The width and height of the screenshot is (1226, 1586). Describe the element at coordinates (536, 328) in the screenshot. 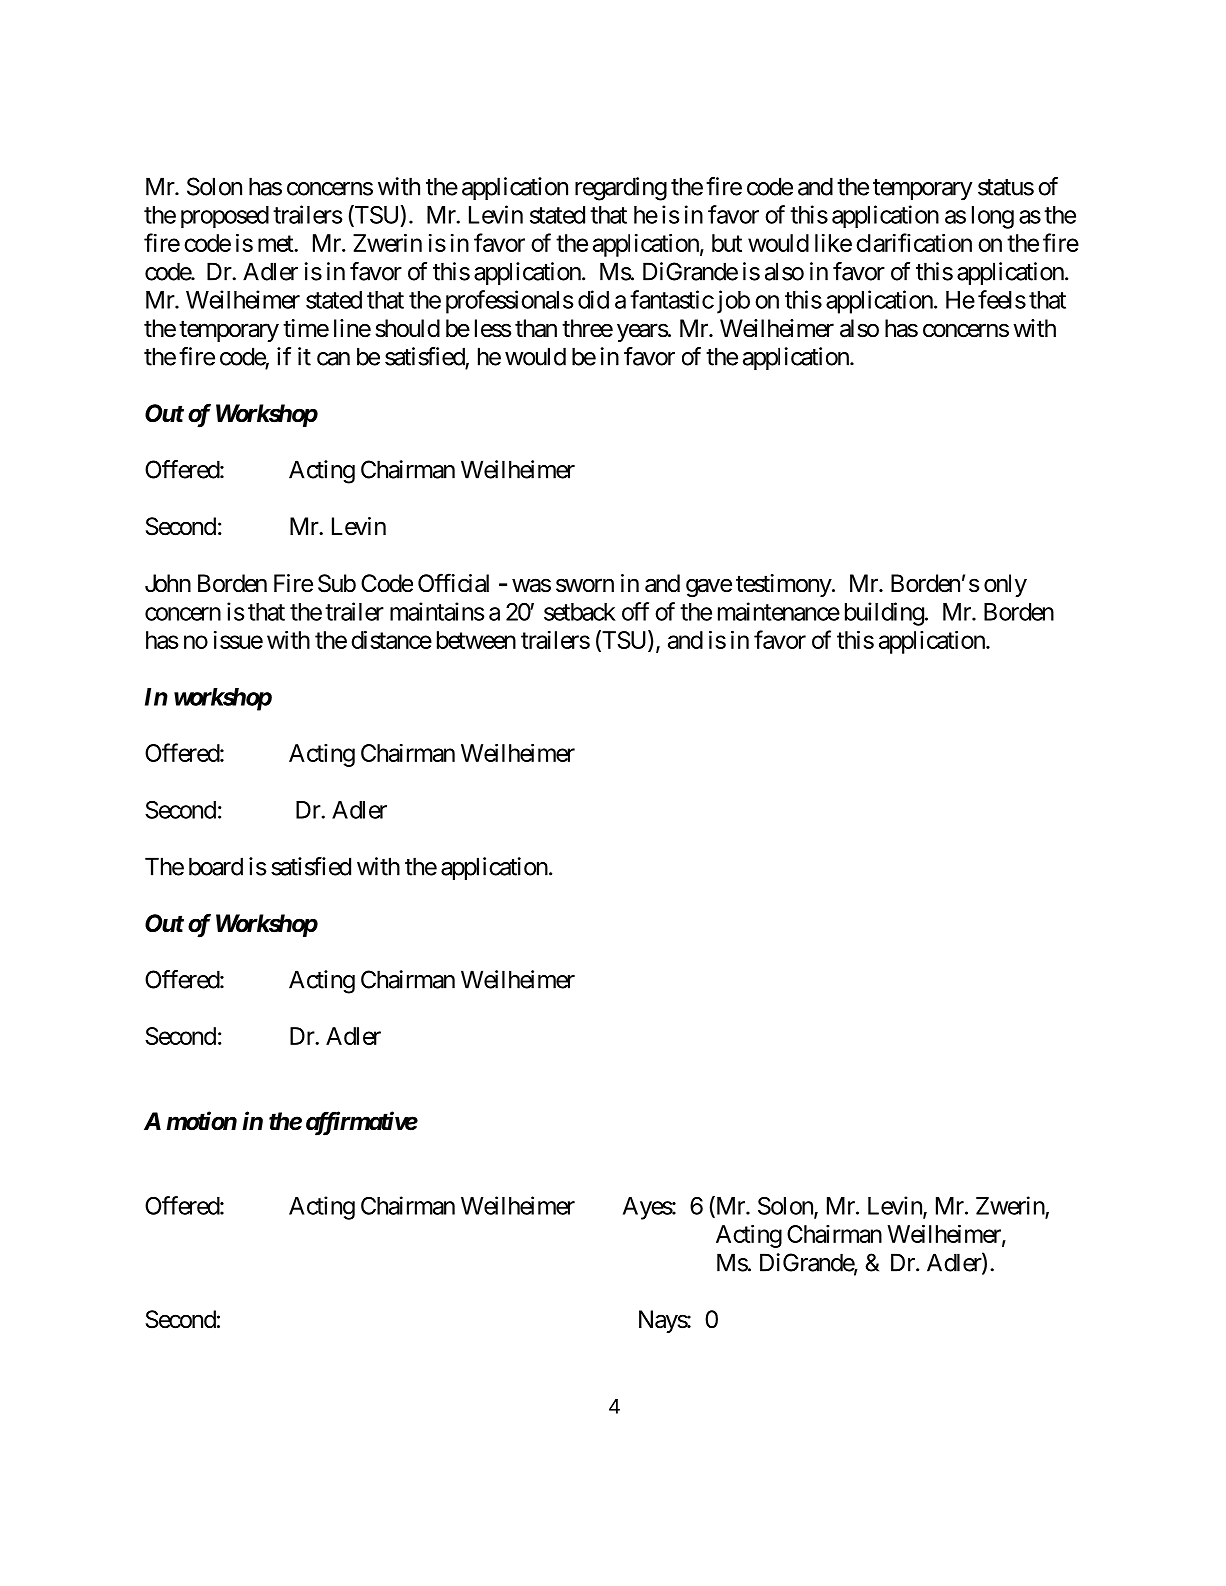

I see `than` at that location.
